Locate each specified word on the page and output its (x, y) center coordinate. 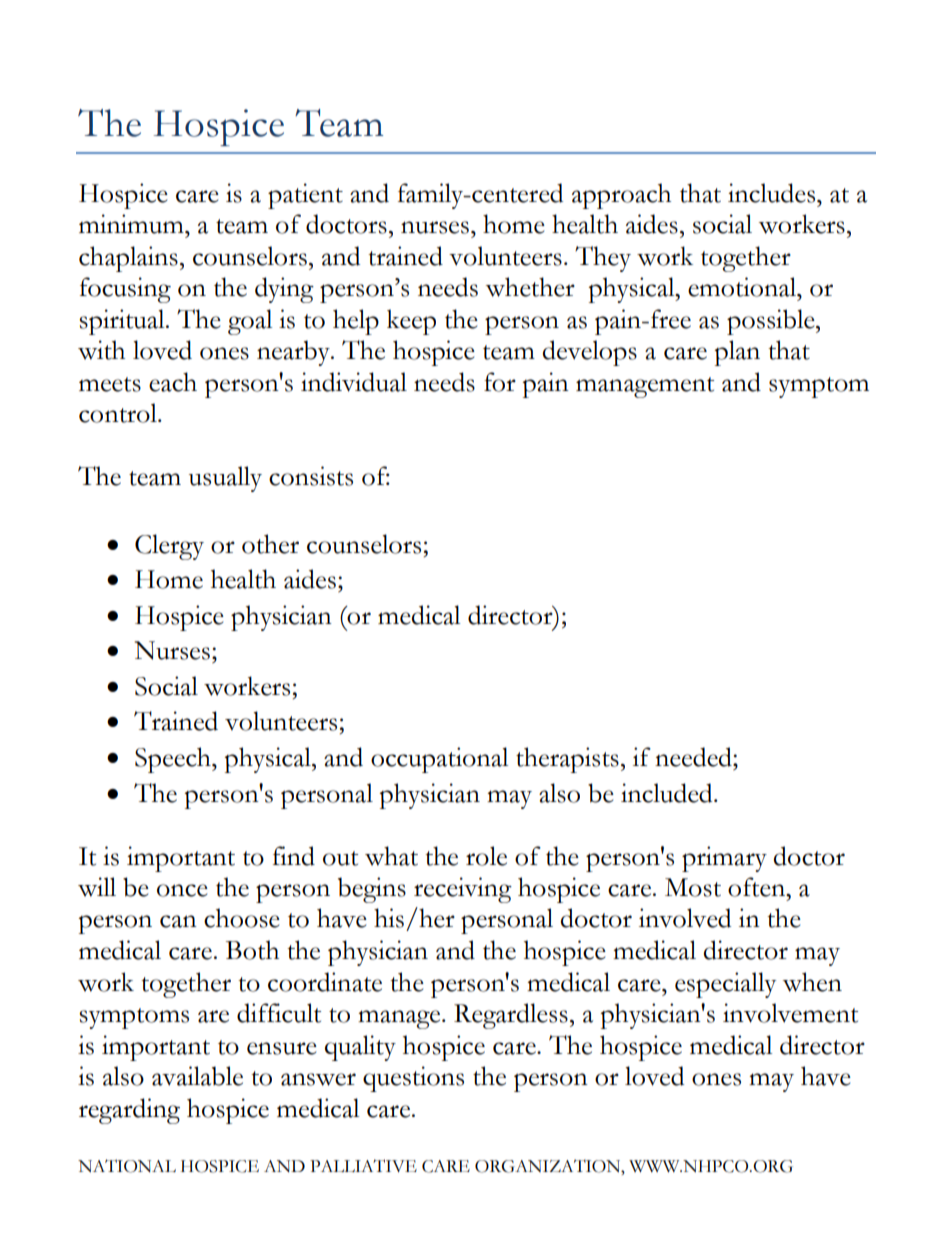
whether (530, 287)
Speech (174, 760)
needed (694, 757)
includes (773, 193)
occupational (439, 760)
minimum (132, 224)
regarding (129, 1111)
